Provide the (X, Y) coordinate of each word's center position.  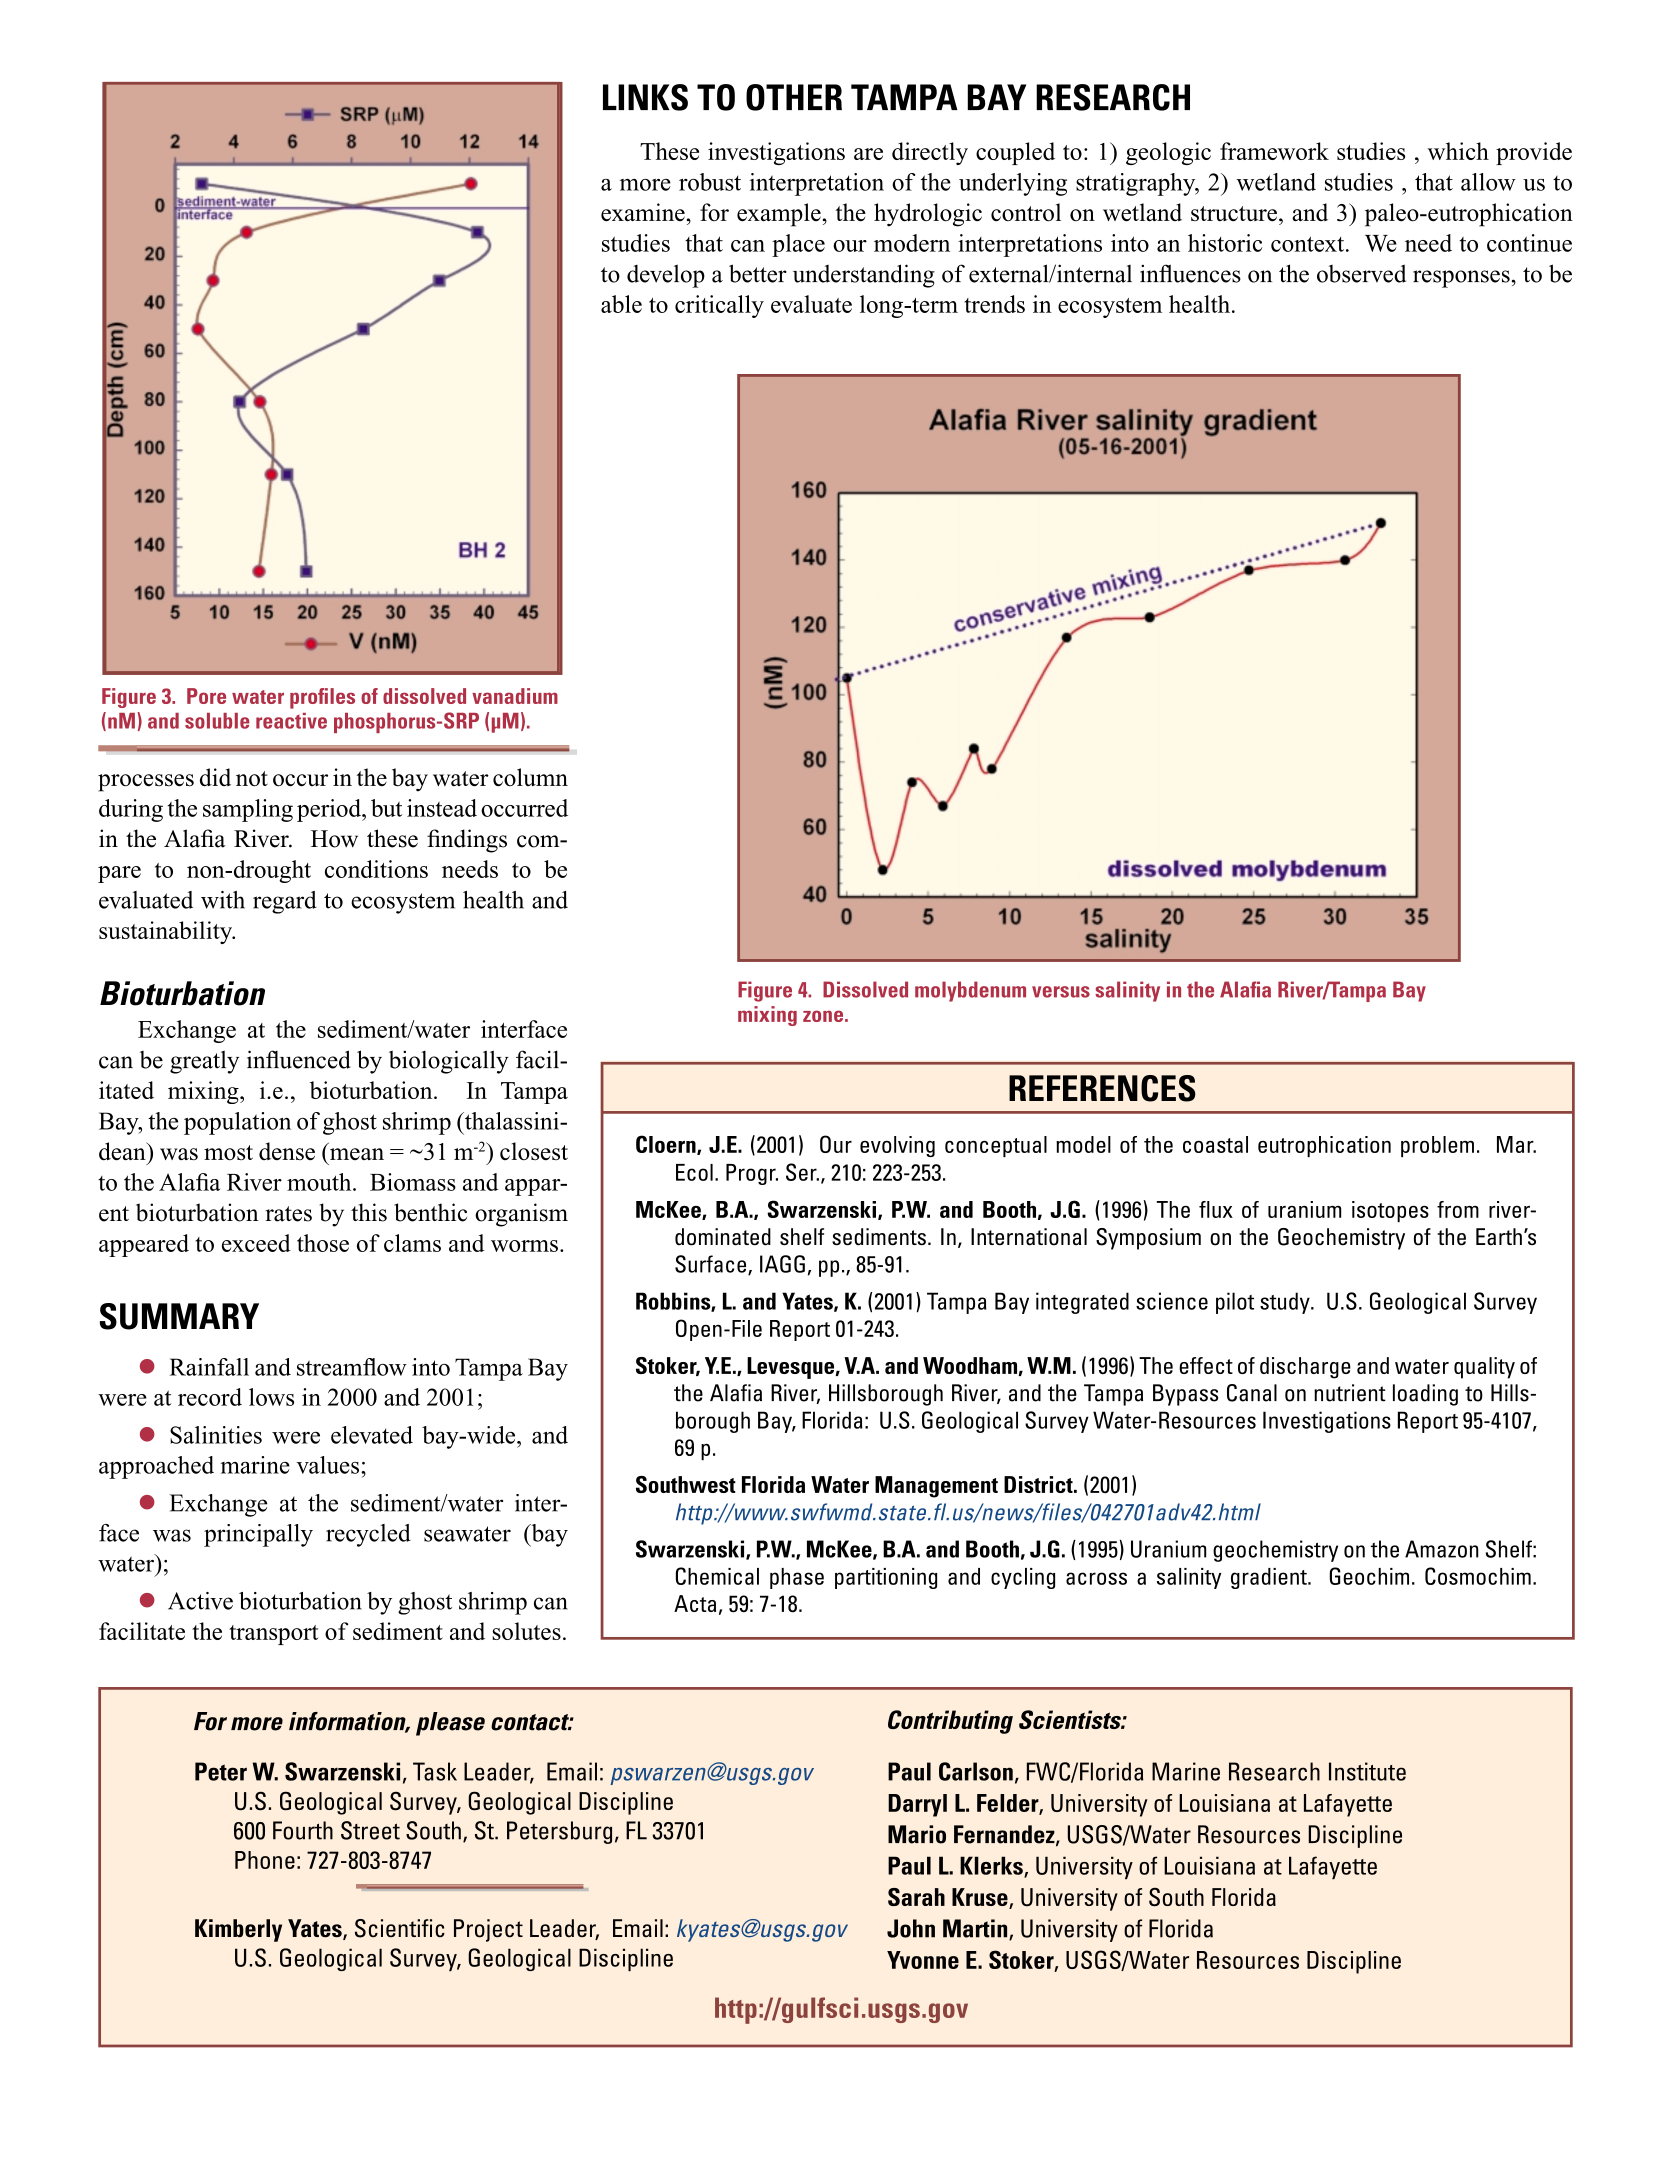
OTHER (794, 97)
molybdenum (970, 991)
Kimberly (238, 1930)
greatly (204, 1062)
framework (1274, 151)
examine (643, 212)
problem (1437, 1146)
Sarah (916, 1897)
